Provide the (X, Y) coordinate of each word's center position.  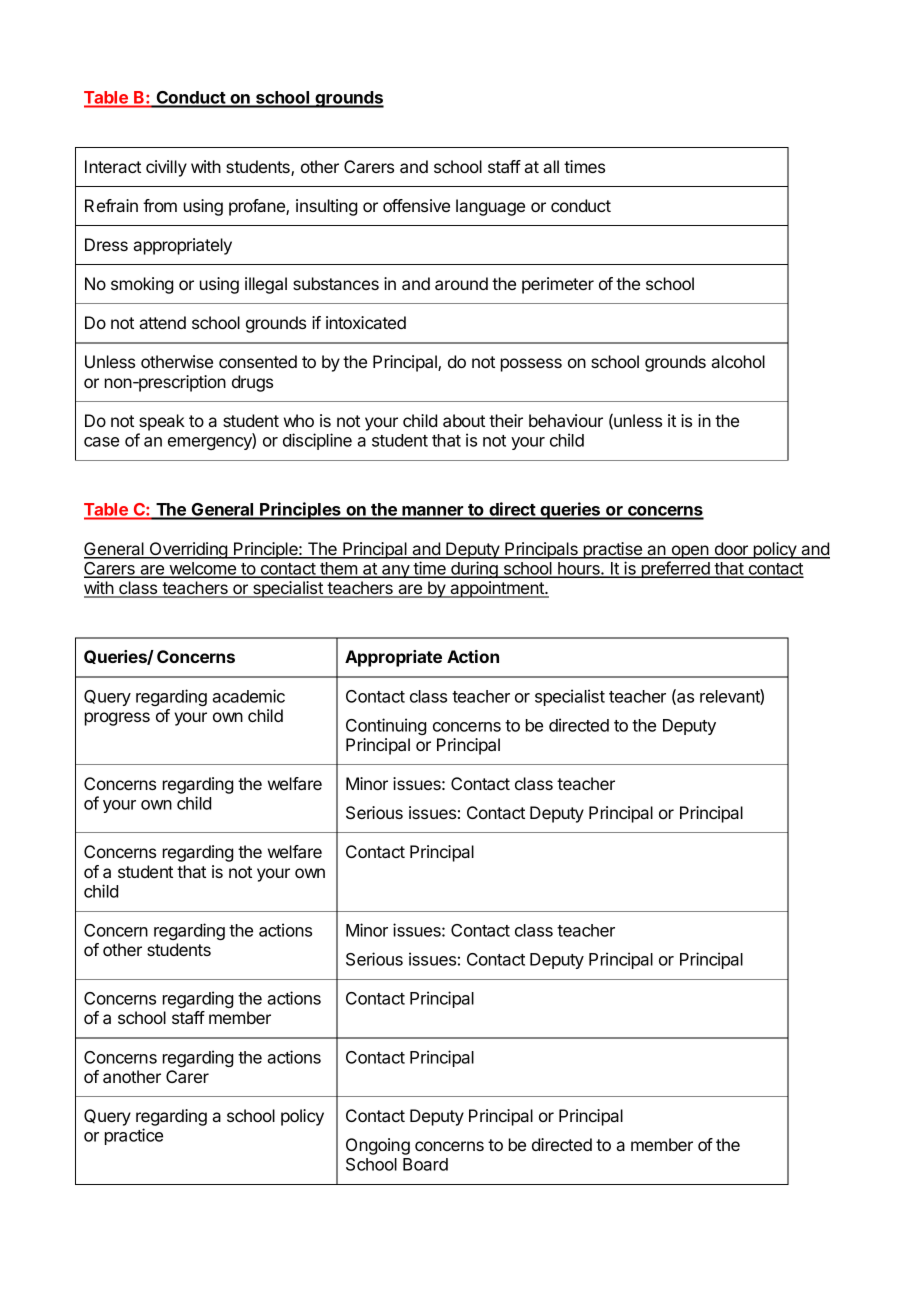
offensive (416, 205)
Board (425, 1164)
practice (134, 1136)
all (551, 166)
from (160, 205)
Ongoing (378, 1146)
